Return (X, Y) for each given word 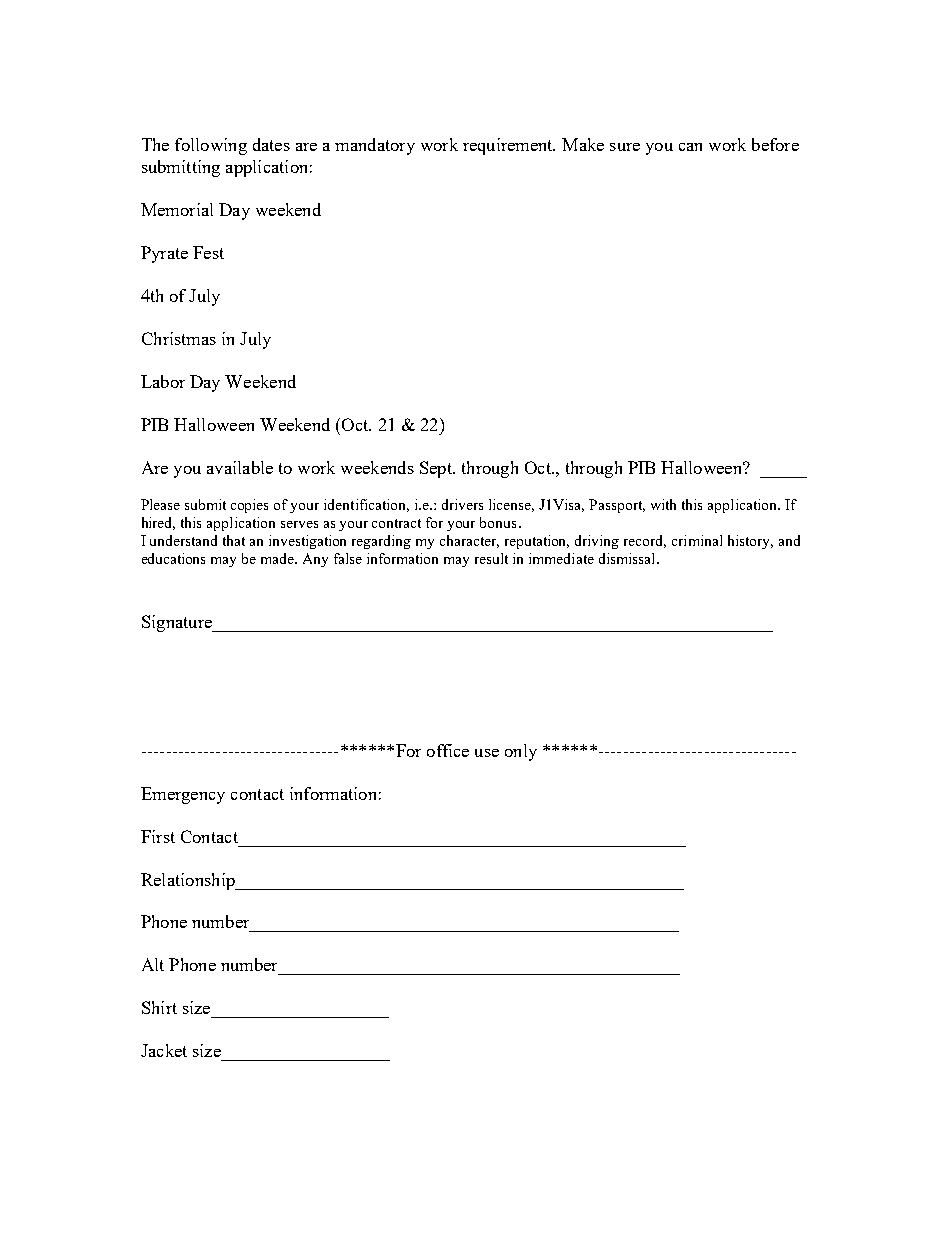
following (211, 146)
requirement (509, 146)
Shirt (159, 1007)
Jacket (164, 1050)
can (690, 147)
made (278, 558)
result (491, 558)
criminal (697, 540)
